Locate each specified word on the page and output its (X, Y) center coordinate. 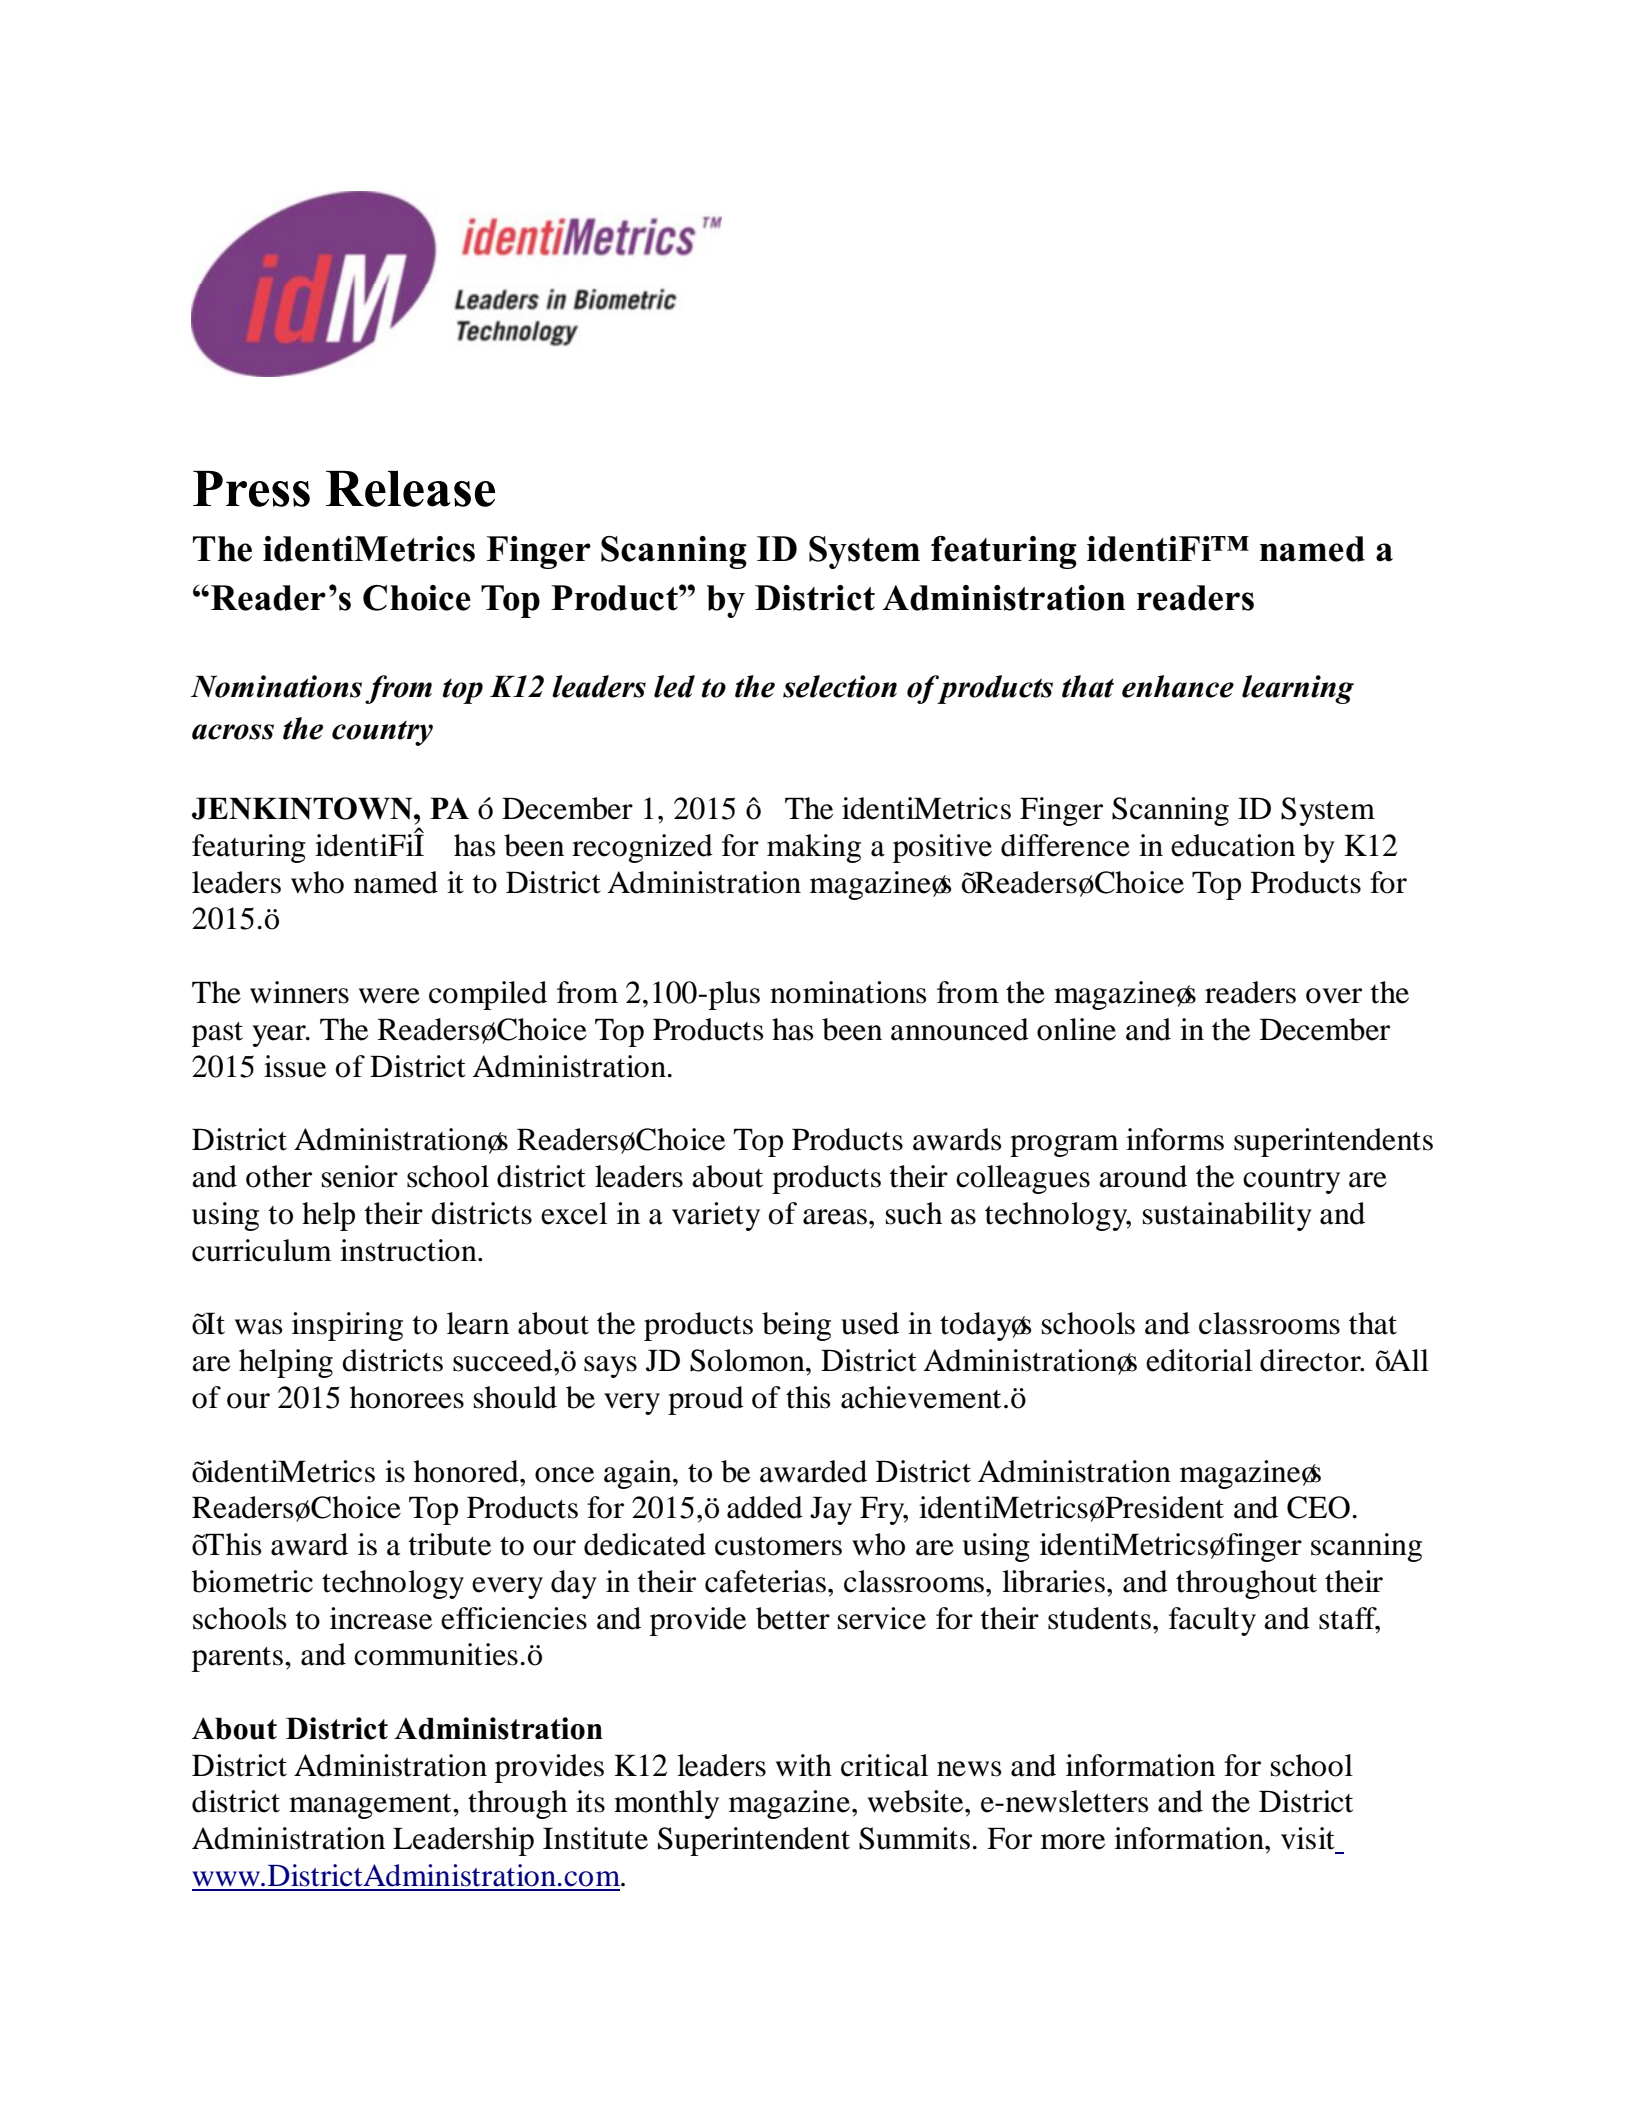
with (804, 1765)
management (371, 1806)
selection (840, 686)
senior (360, 1176)
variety (716, 1216)
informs (1175, 1139)
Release (410, 489)
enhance (1178, 686)
